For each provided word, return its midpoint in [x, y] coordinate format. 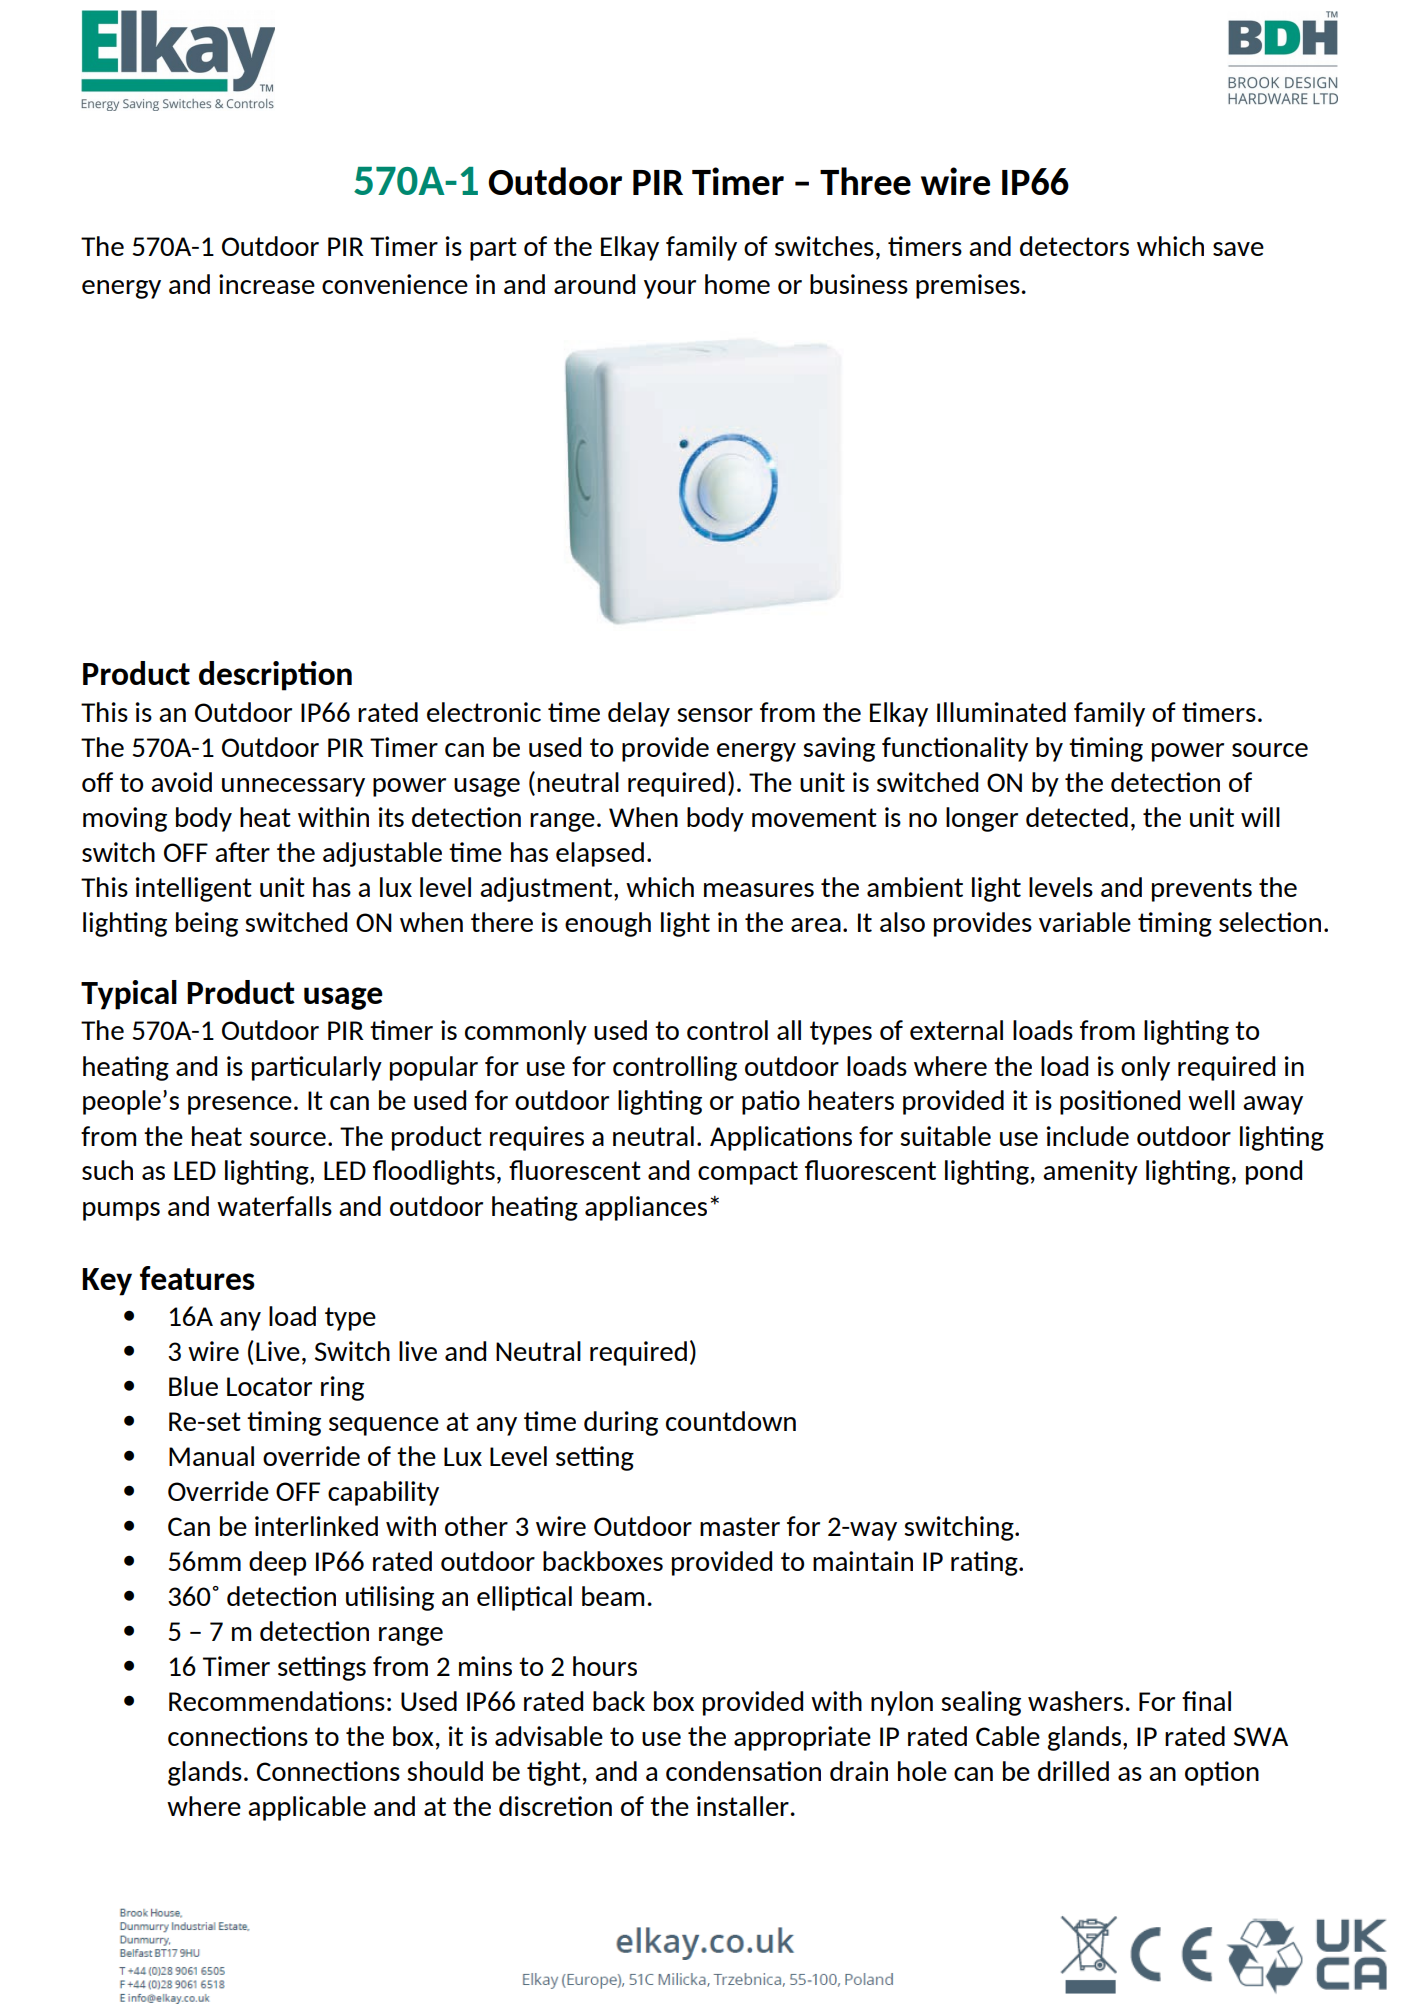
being [207, 924]
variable [1085, 922]
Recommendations [277, 1701]
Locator [269, 1386]
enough [608, 924]
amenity [1090, 1172]
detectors [1074, 246]
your [670, 289]
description [275, 676]
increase [267, 284]
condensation [743, 1771]
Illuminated [1001, 712]
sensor [715, 715]
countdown [731, 1421]
